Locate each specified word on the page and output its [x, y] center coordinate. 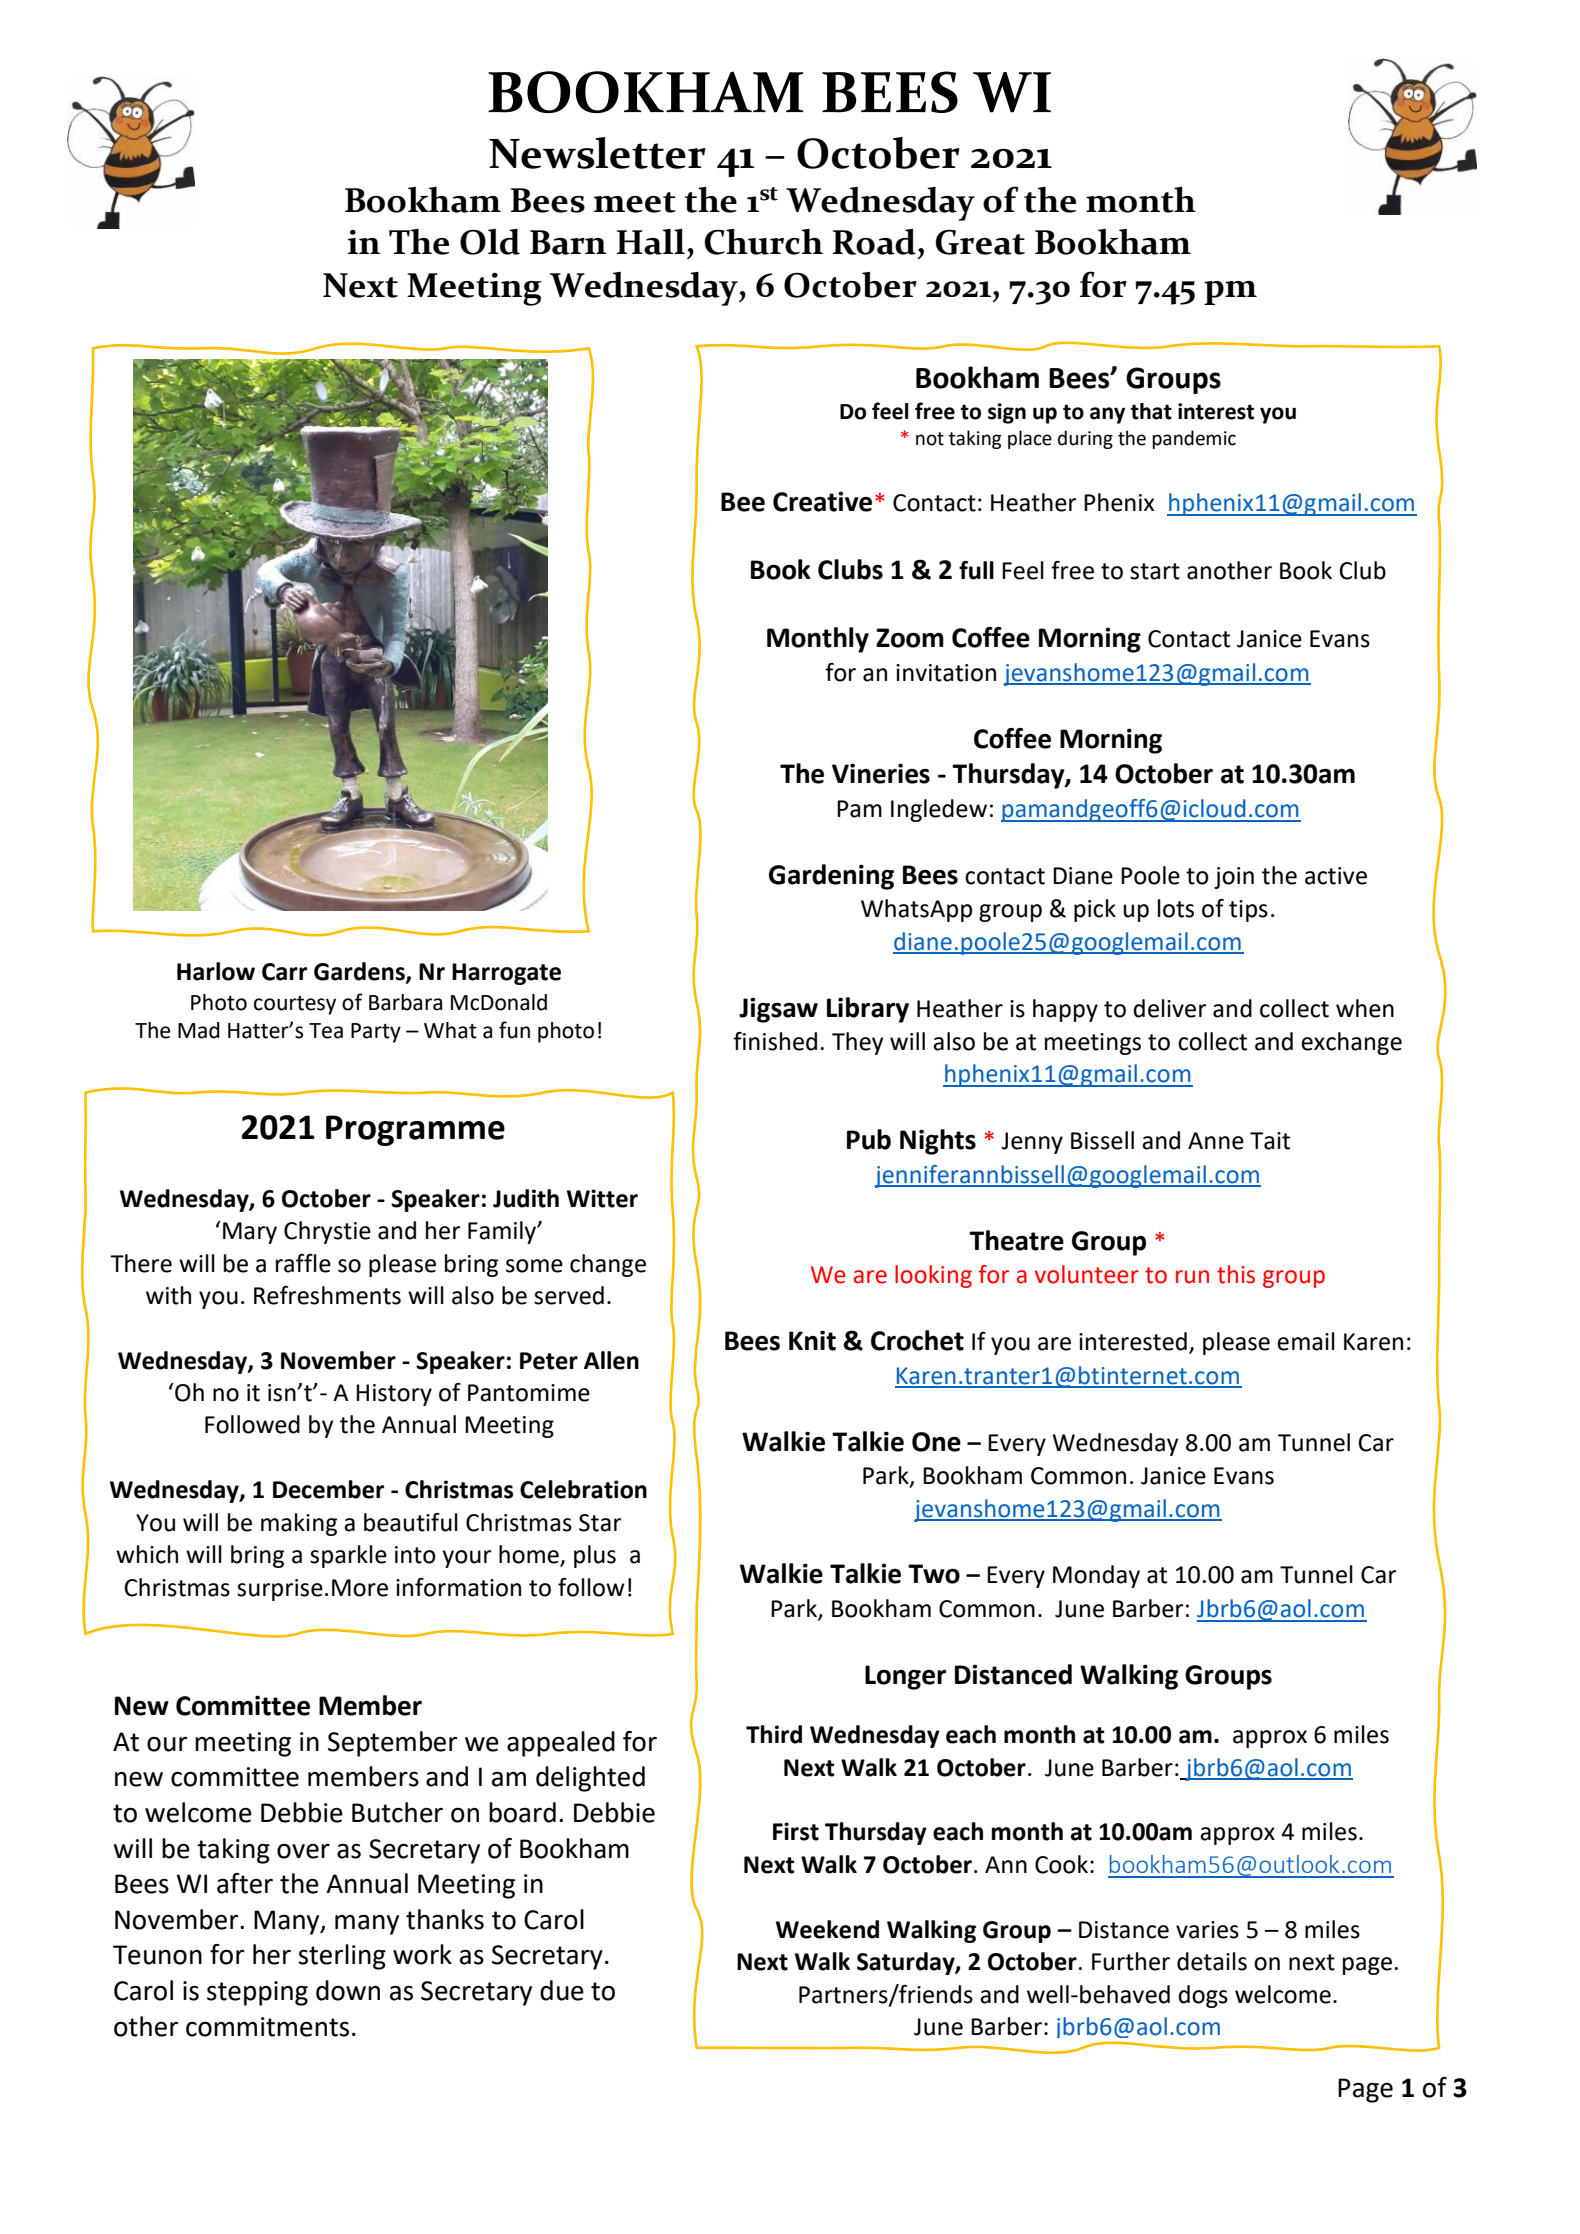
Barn [568, 242]
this [1236, 1274]
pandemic [1194, 439]
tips [1248, 911]
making [299, 1524]
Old [490, 242]
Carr [284, 972]
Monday [1096, 1576]
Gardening [831, 877]
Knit [812, 1340]
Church [764, 242]
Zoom [910, 638]
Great [980, 242]
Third [774, 1734]
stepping [257, 1993]
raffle [303, 1263]
